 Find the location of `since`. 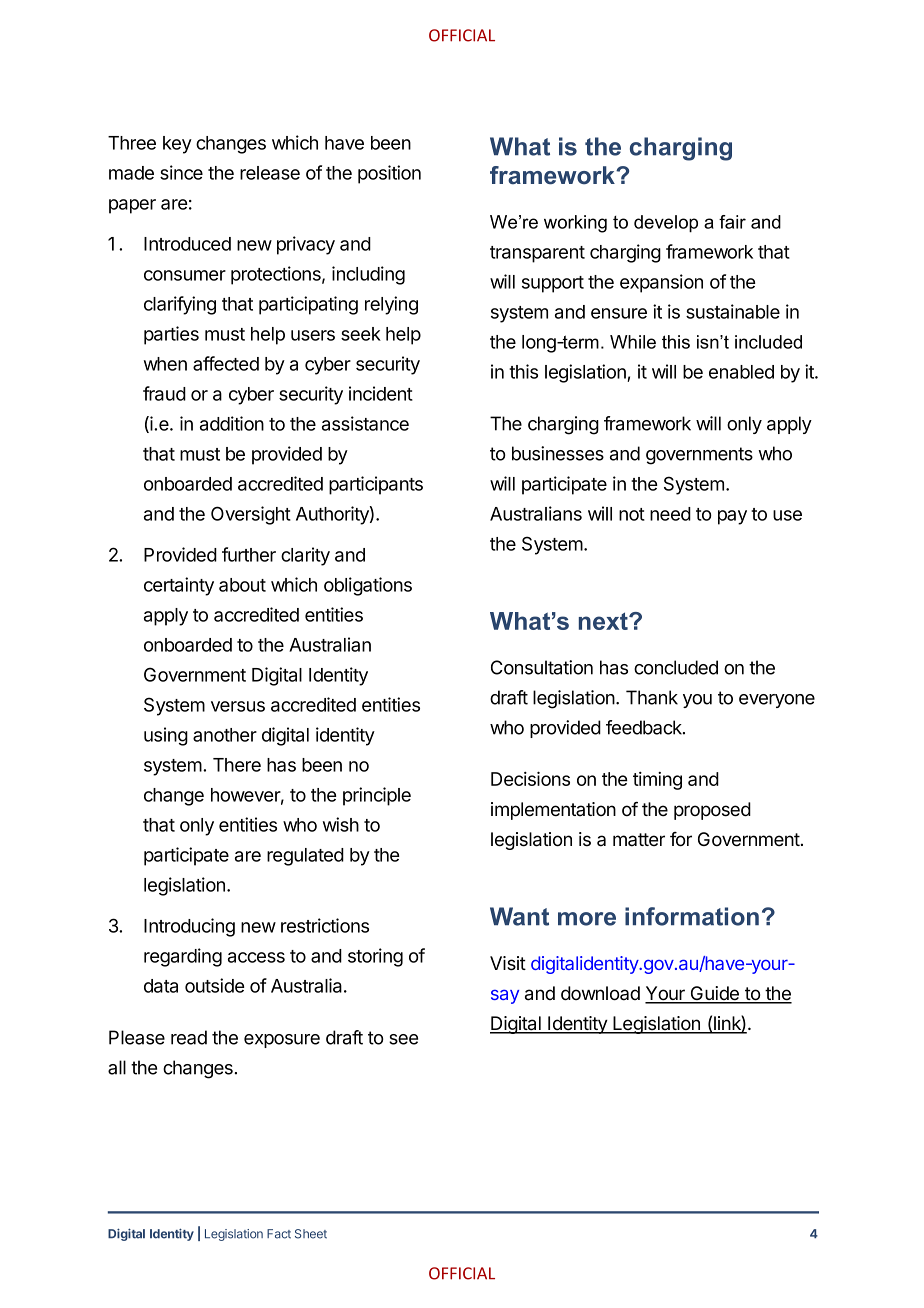

since is located at coordinates (181, 172).
